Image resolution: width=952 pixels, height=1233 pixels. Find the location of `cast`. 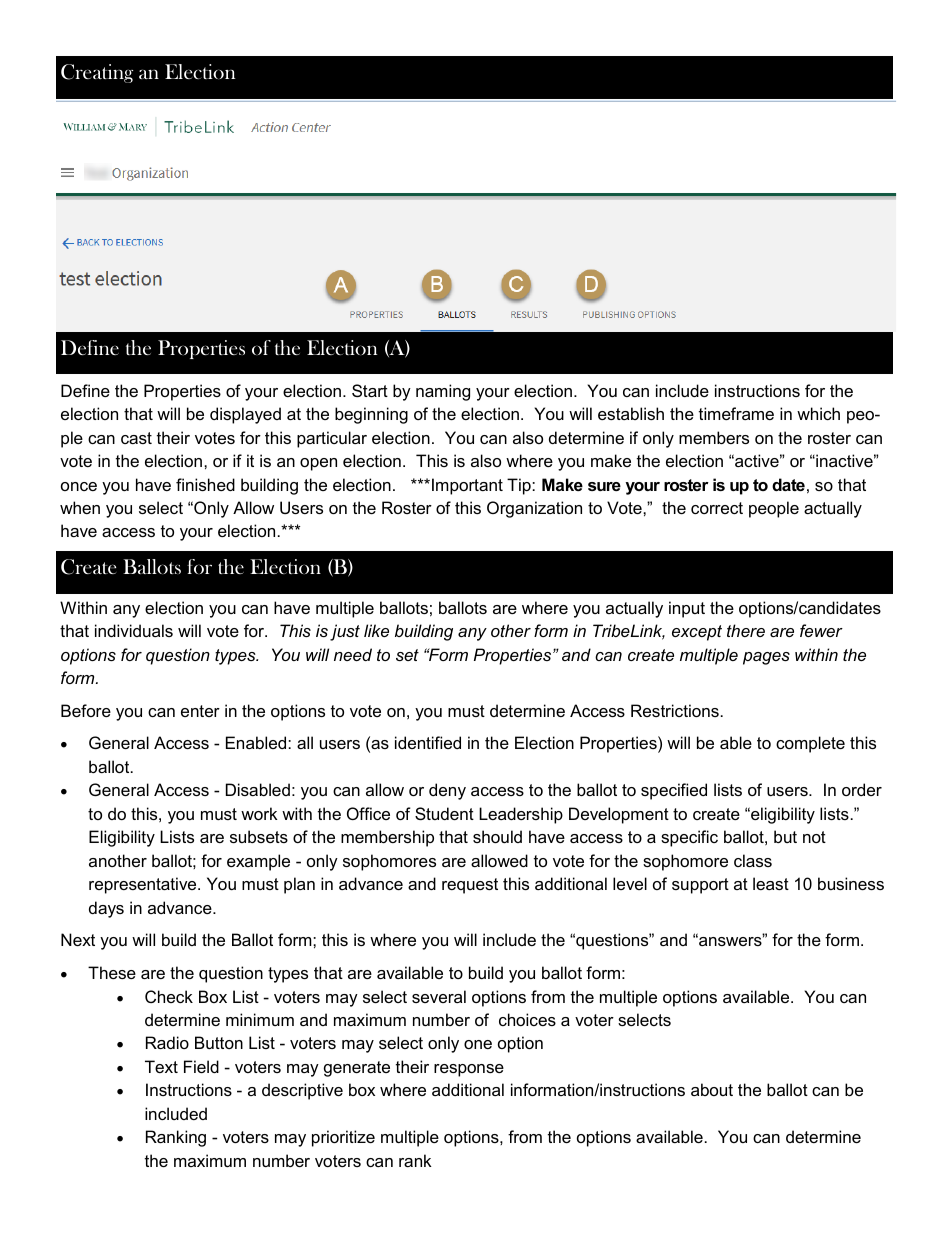

cast is located at coordinates (136, 438).
